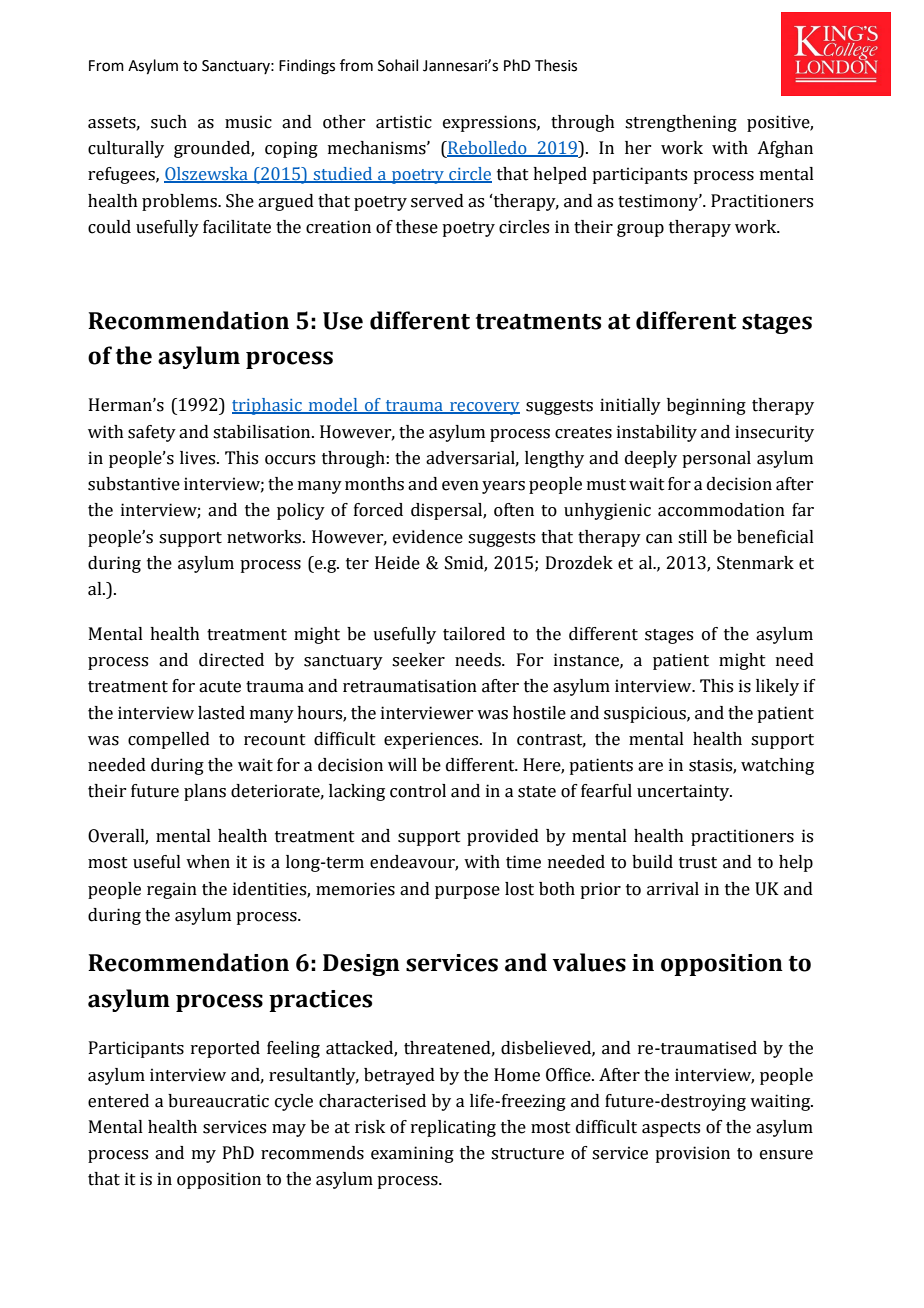 The image size is (924, 1308). Describe the element at coordinates (231, 660) in the screenshot. I see `directed` at that location.
